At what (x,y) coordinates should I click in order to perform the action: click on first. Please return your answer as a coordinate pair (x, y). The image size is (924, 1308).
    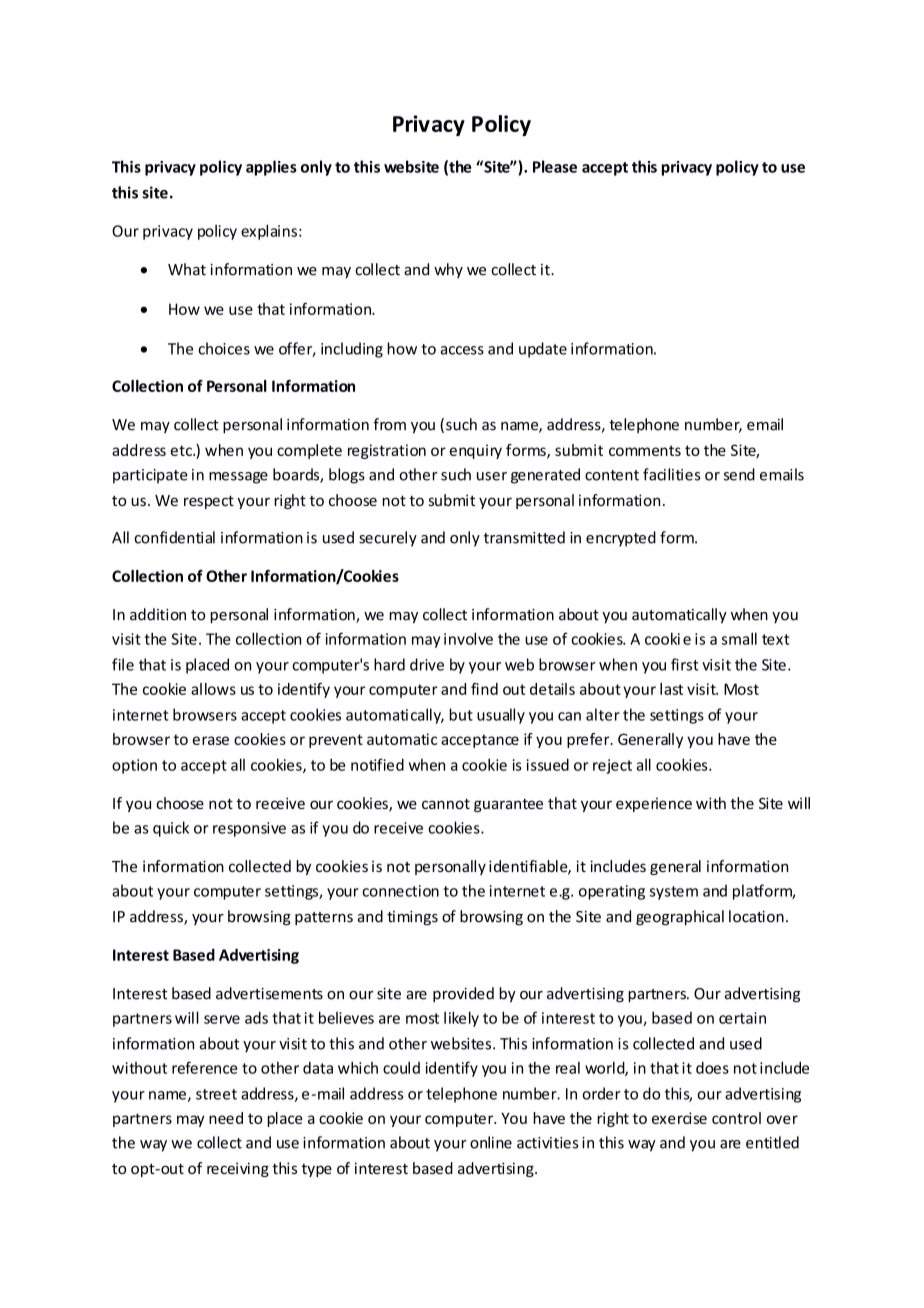
    Looking at the image, I should click on (685, 664).
